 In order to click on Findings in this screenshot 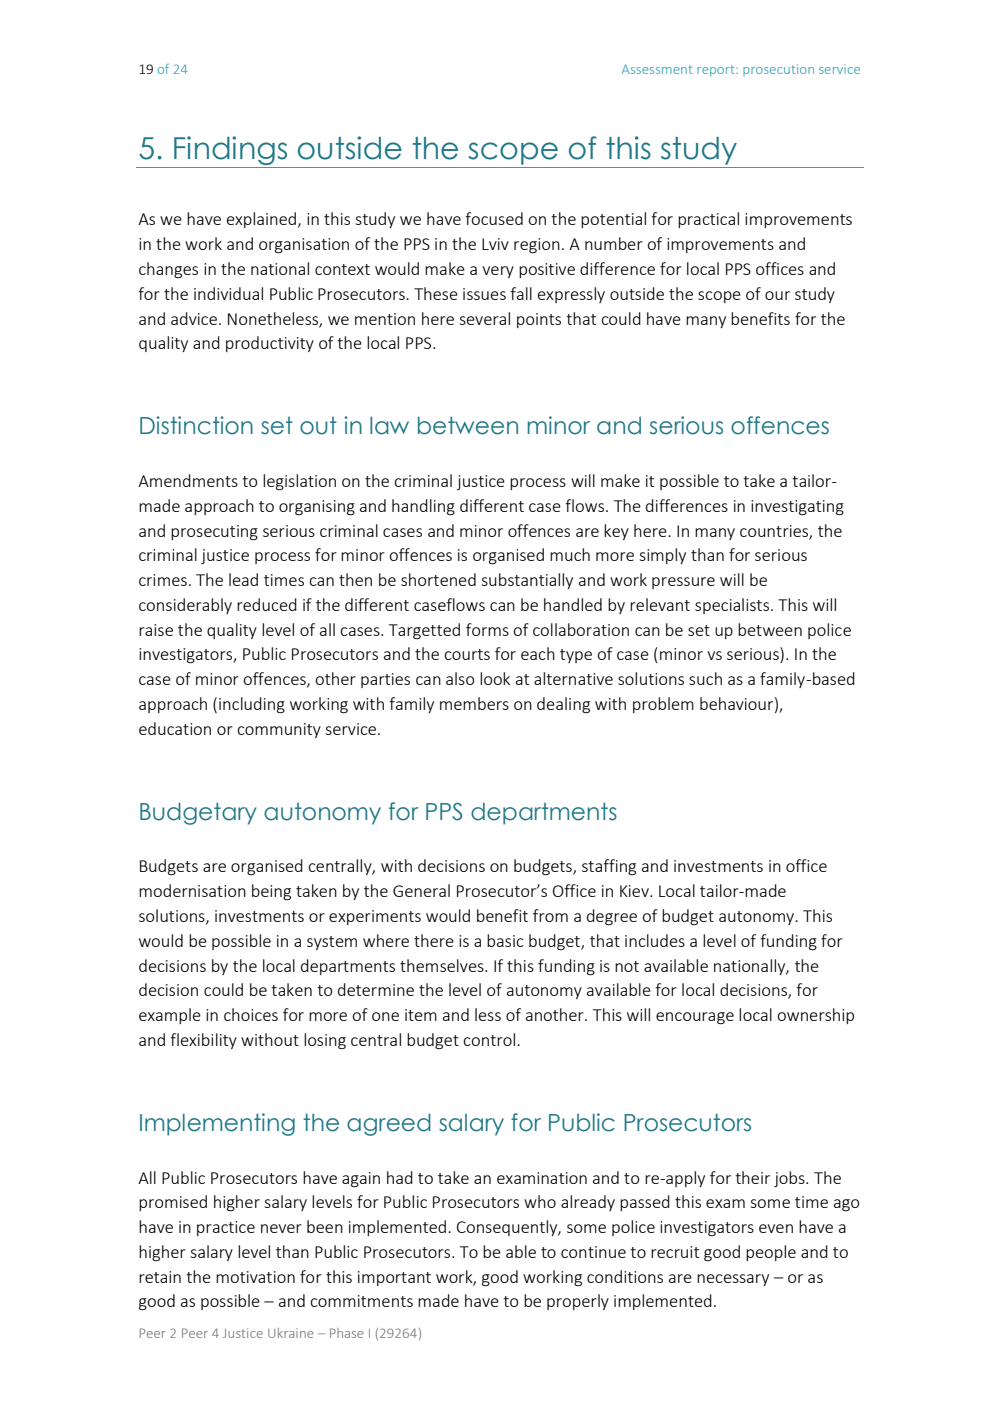, I will do `click(231, 152)`.
